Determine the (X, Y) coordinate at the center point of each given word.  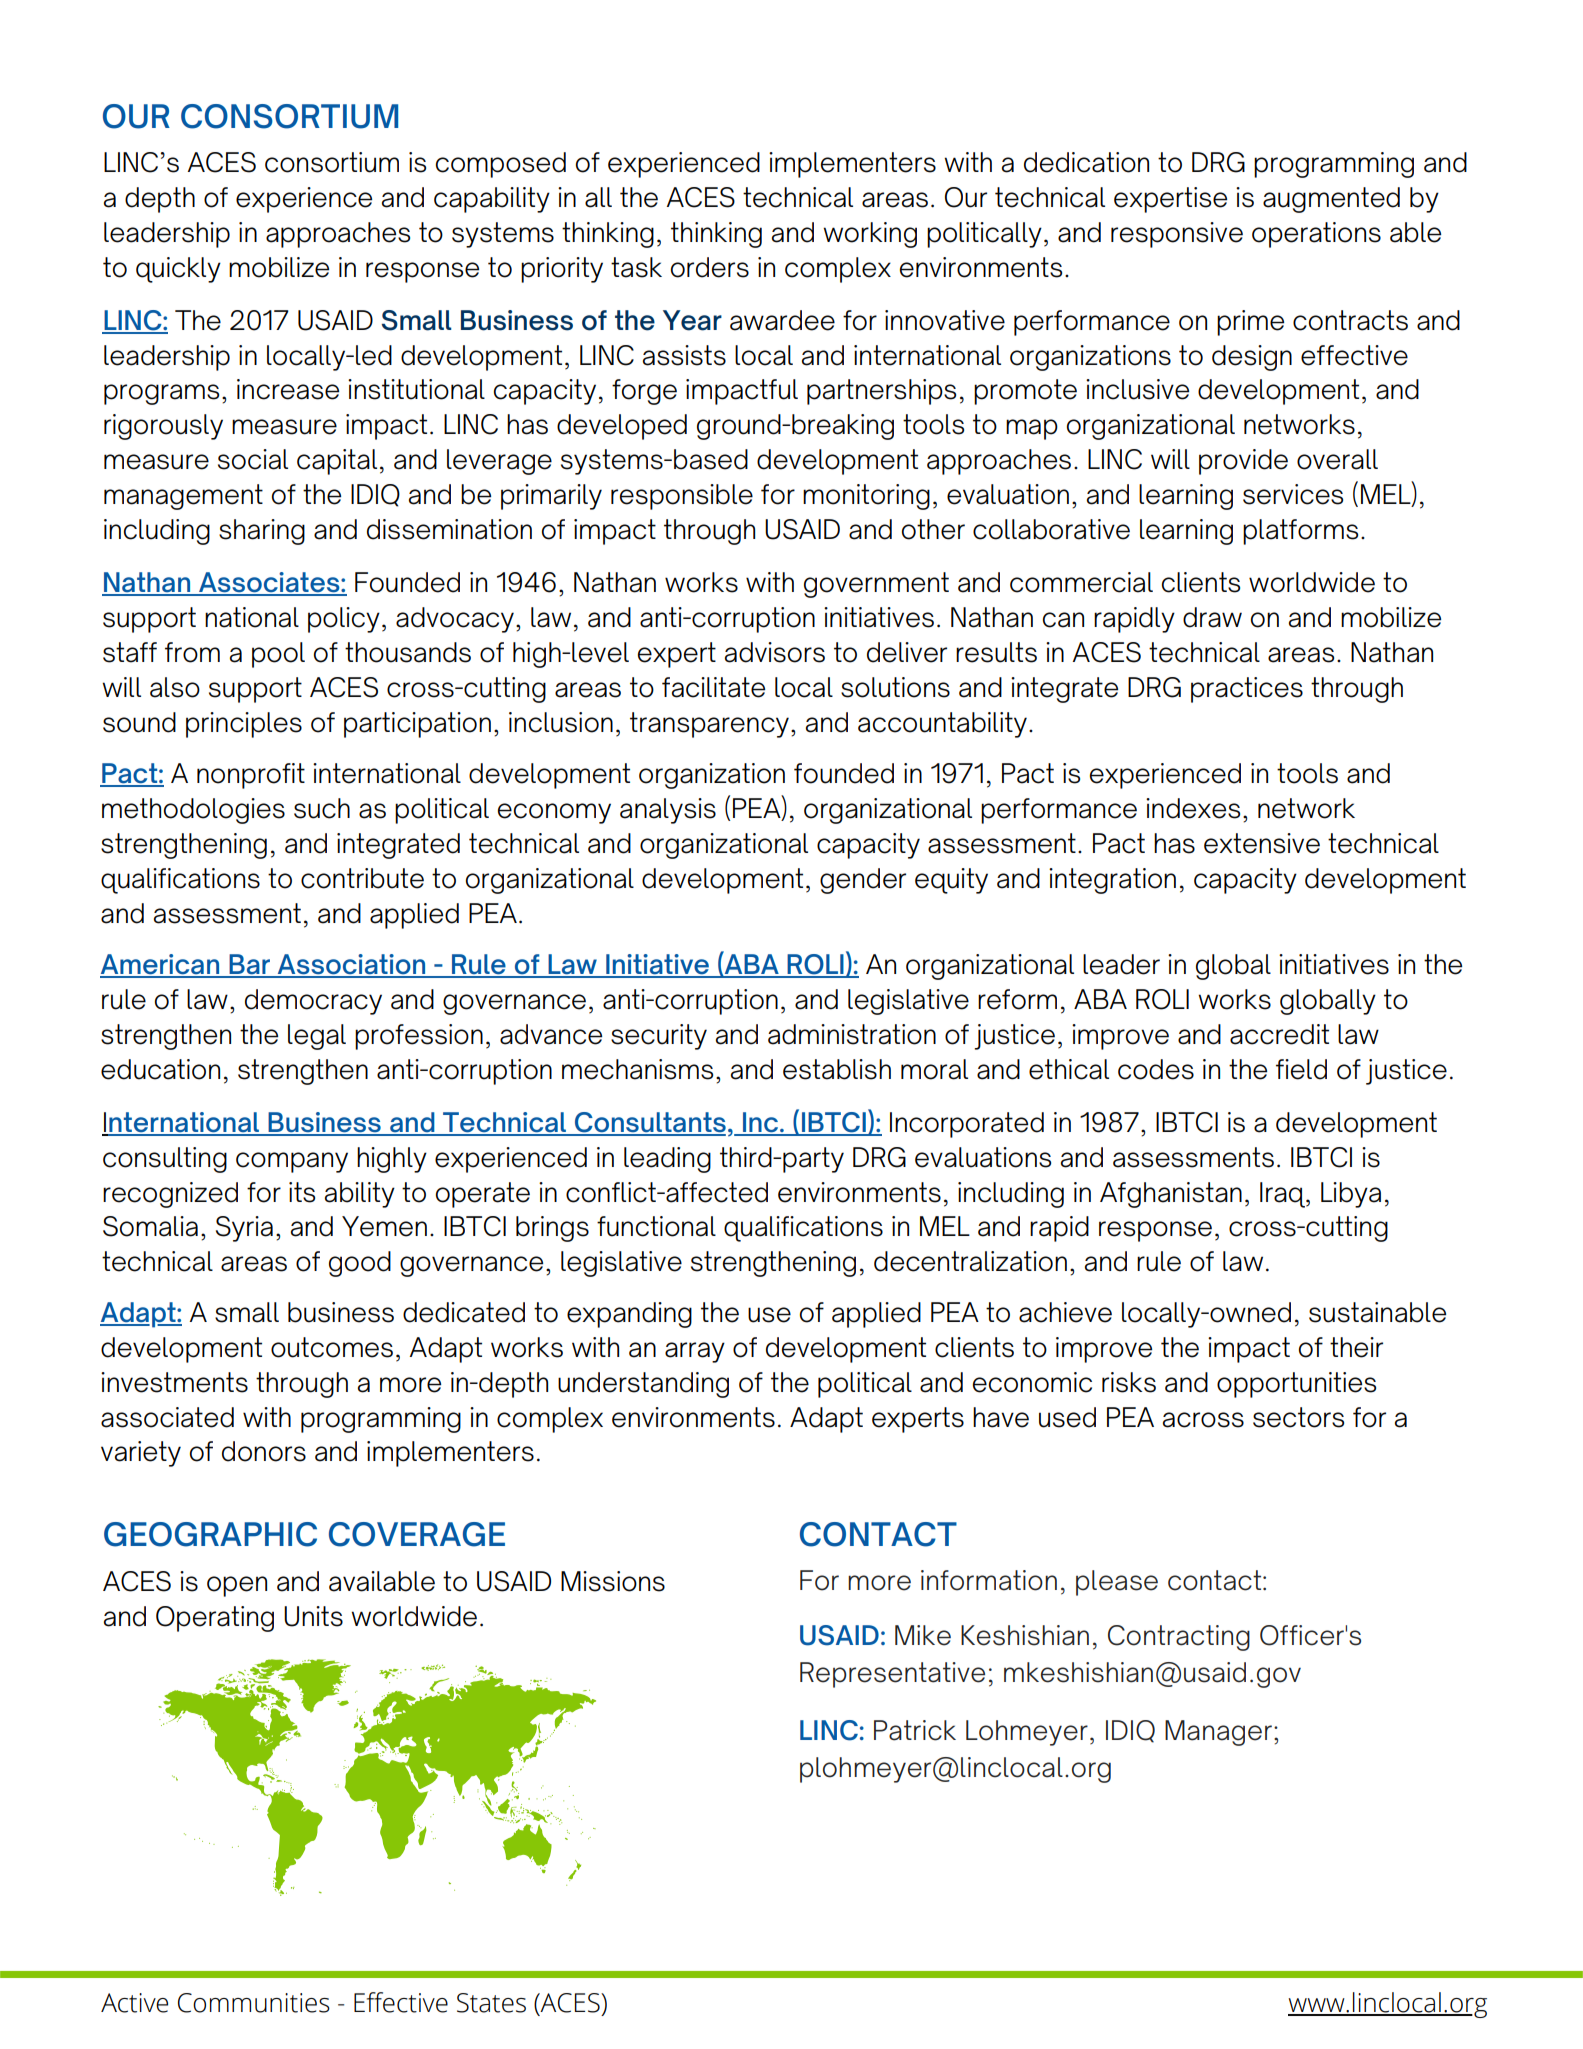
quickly (178, 270)
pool (278, 655)
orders (710, 267)
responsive (1177, 235)
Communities (254, 2003)
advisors (775, 652)
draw (1212, 617)
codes (1156, 1069)
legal (317, 1037)
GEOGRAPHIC (210, 1534)
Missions (613, 1581)
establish (837, 1069)
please (1117, 1583)
